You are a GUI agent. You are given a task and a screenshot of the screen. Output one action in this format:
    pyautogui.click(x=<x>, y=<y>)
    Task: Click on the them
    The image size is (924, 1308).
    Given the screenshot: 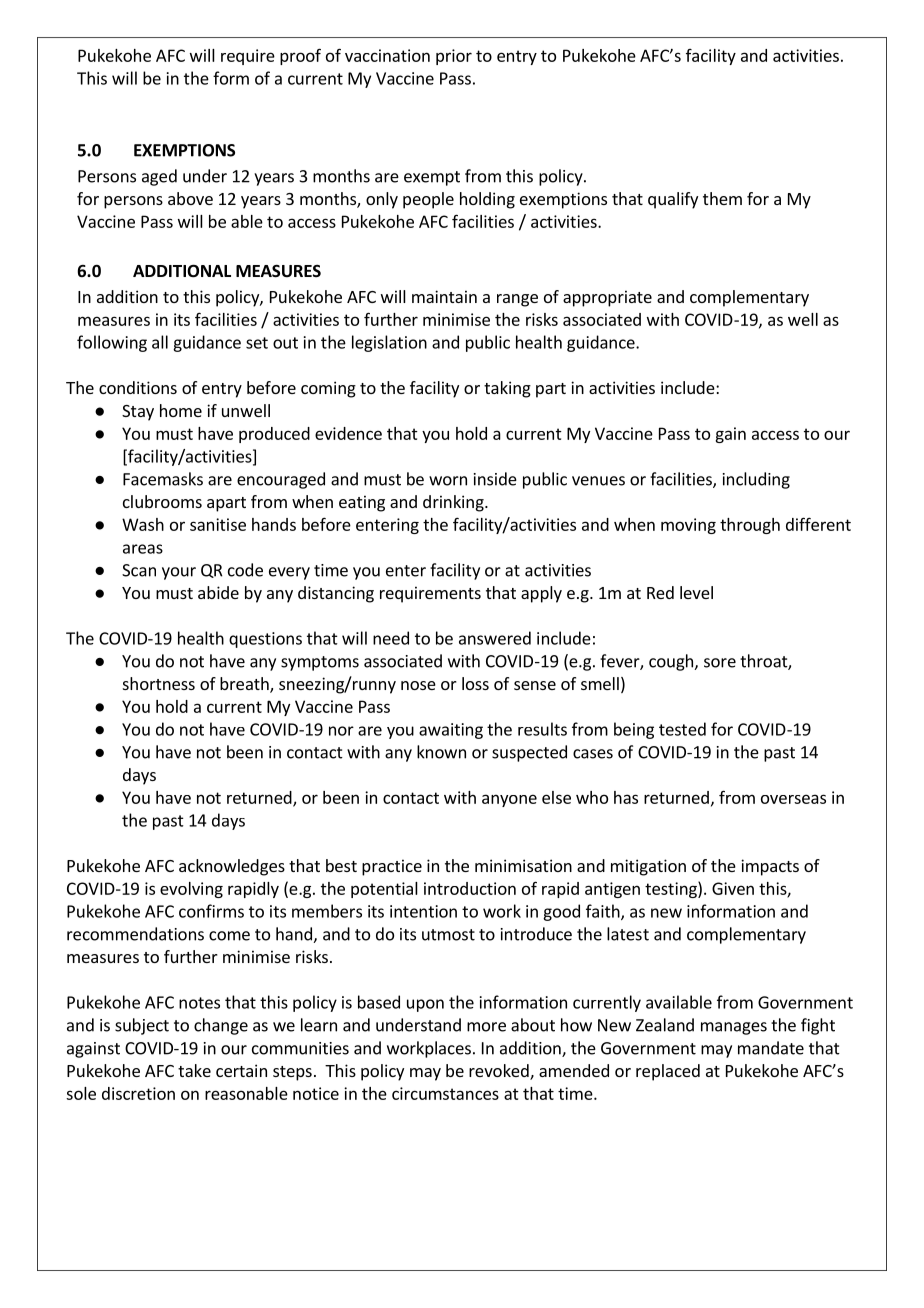 What is the action you would take?
    pyautogui.click(x=722, y=198)
